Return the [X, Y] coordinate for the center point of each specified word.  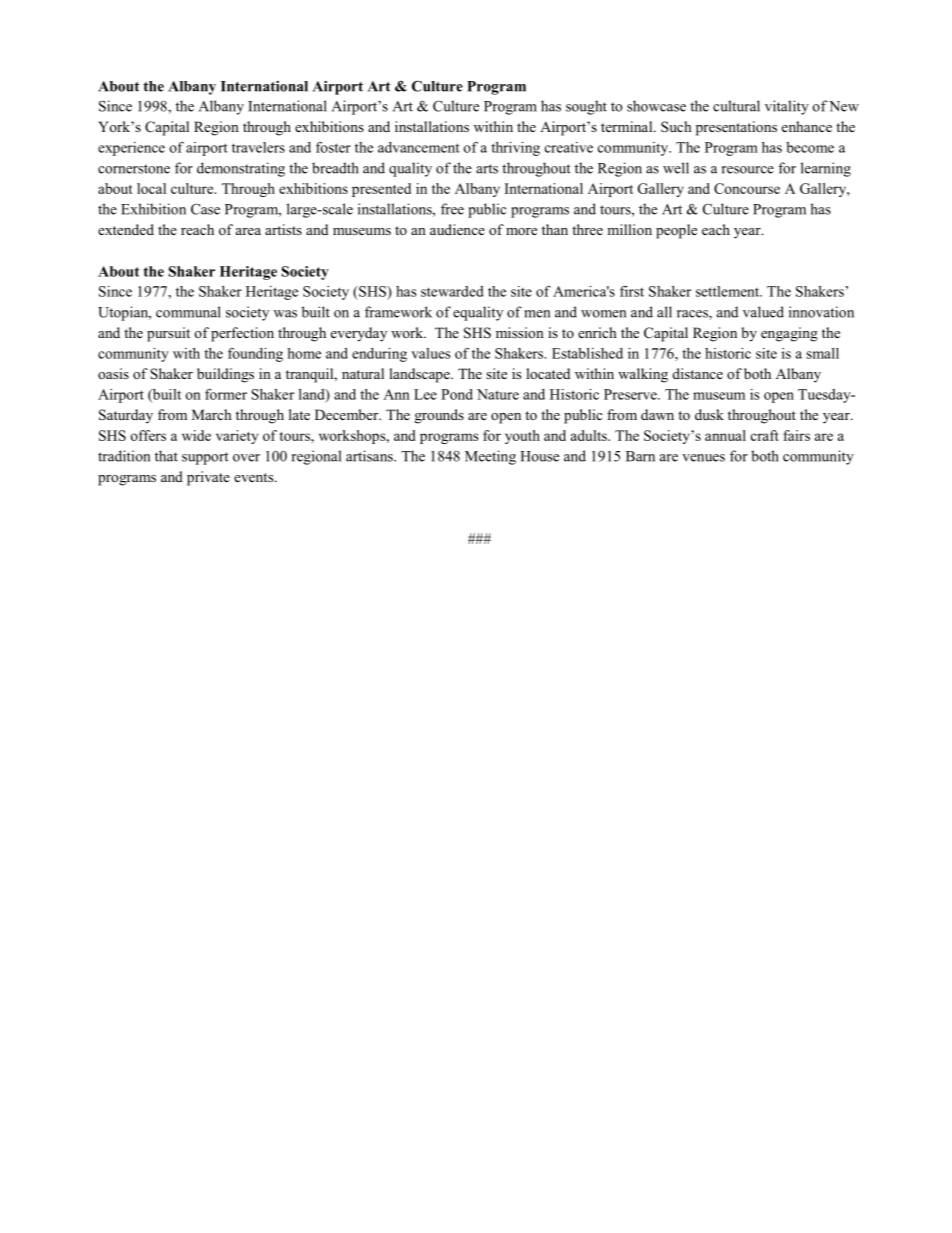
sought [586, 107]
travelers [258, 147]
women [603, 314]
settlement [728, 291]
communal [188, 312]
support [205, 458]
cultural [736, 106]
